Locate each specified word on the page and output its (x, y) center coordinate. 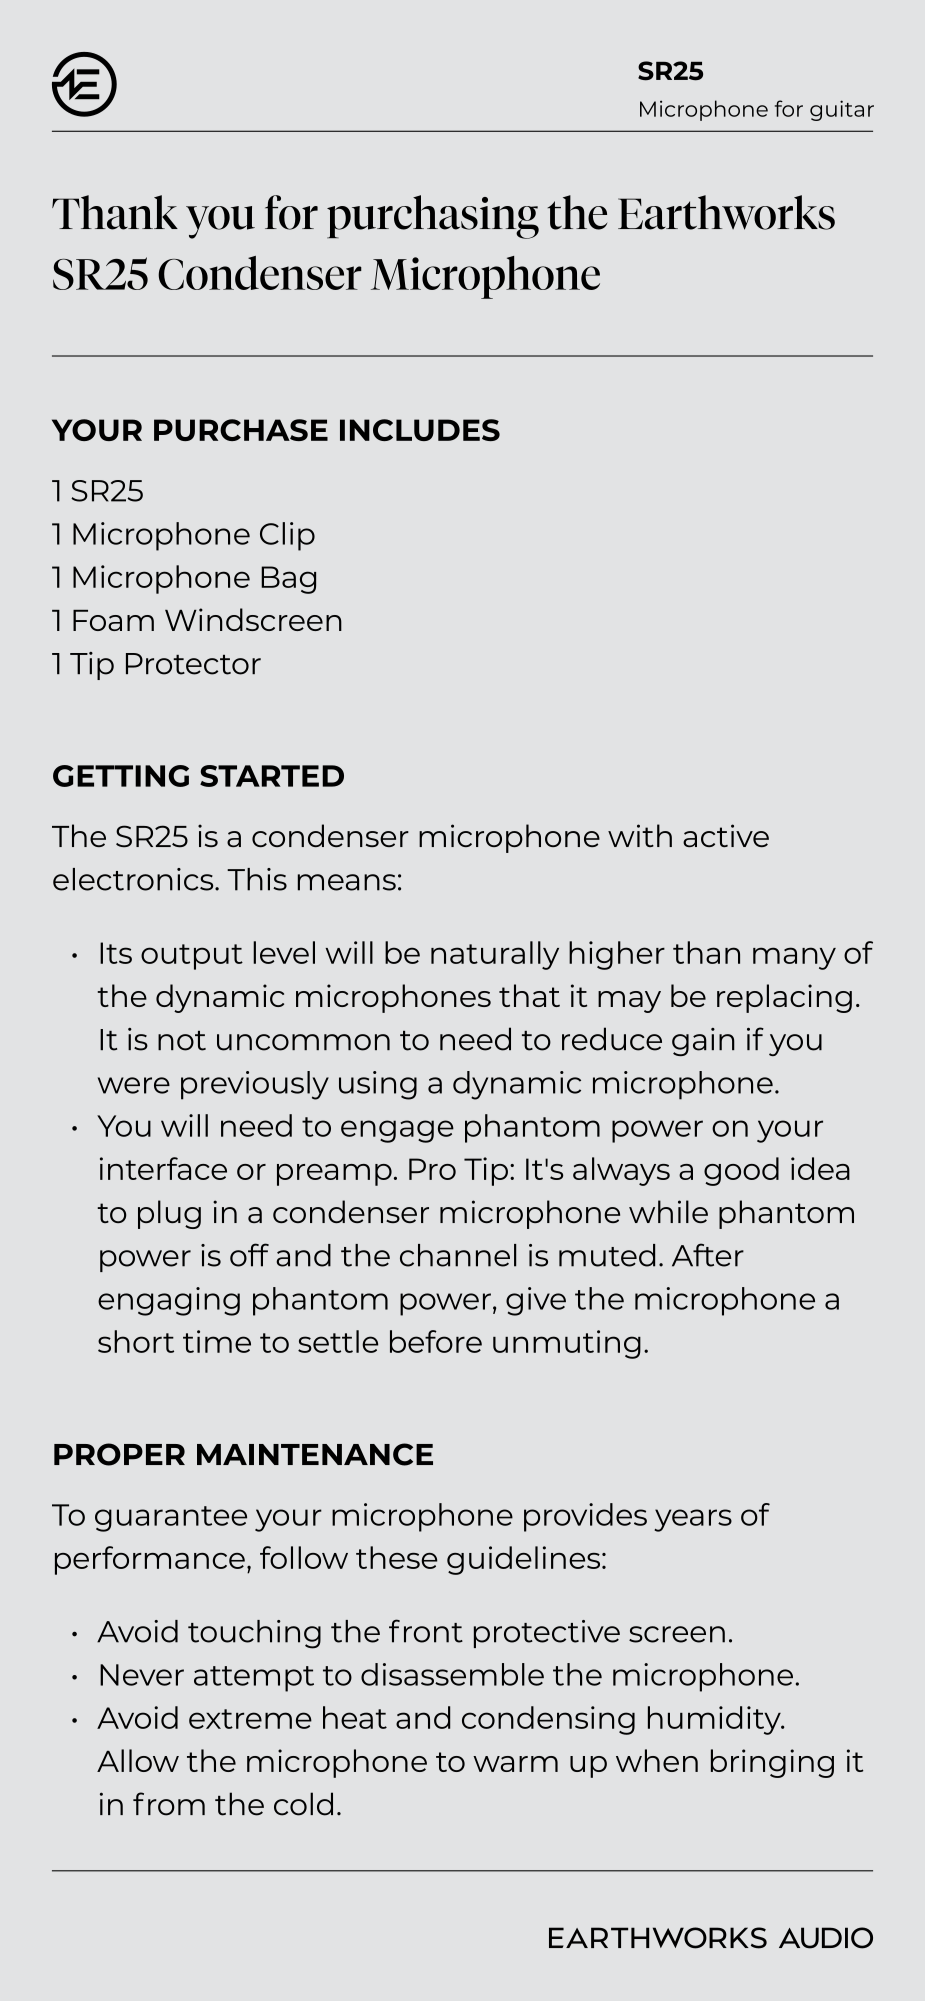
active (726, 835)
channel (458, 1255)
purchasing (433, 217)
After (708, 1255)
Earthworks (726, 212)
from (169, 1804)
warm (515, 1764)
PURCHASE (241, 430)
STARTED (272, 776)
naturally (495, 955)
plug (169, 1214)
